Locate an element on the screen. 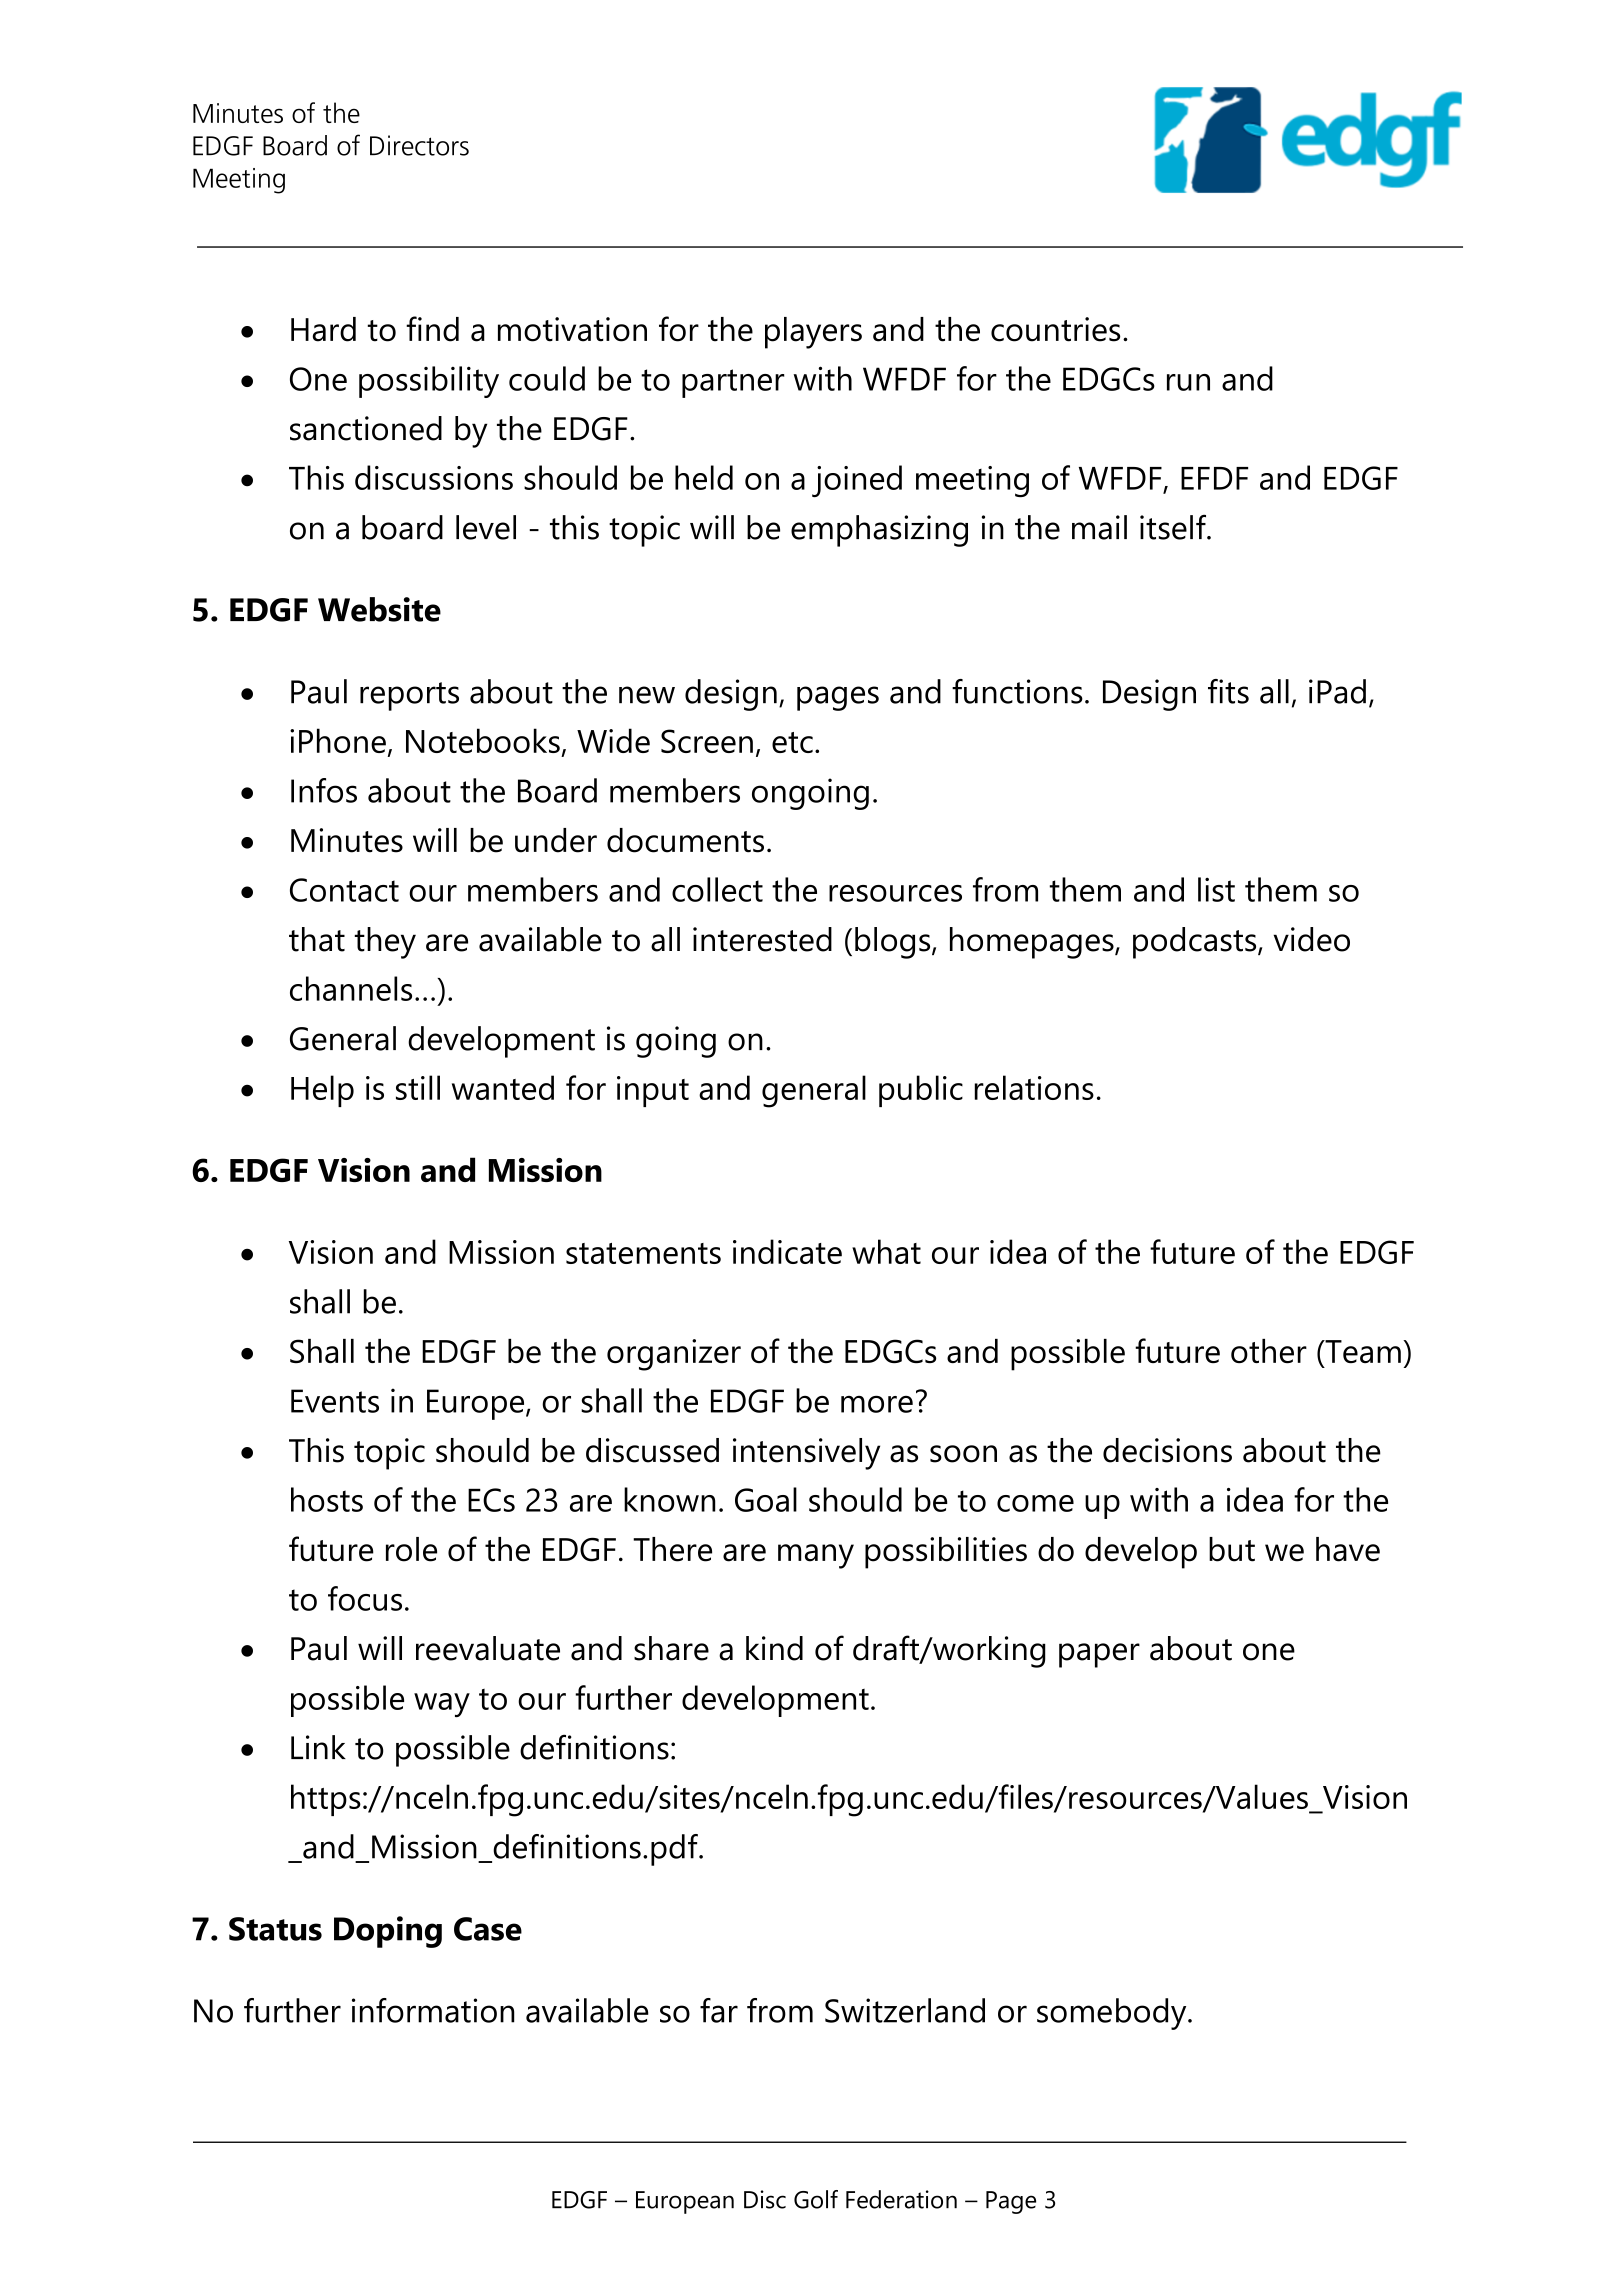 Image resolution: width=1607 pixels, height=2273 pixels. run is located at coordinates (1188, 382).
